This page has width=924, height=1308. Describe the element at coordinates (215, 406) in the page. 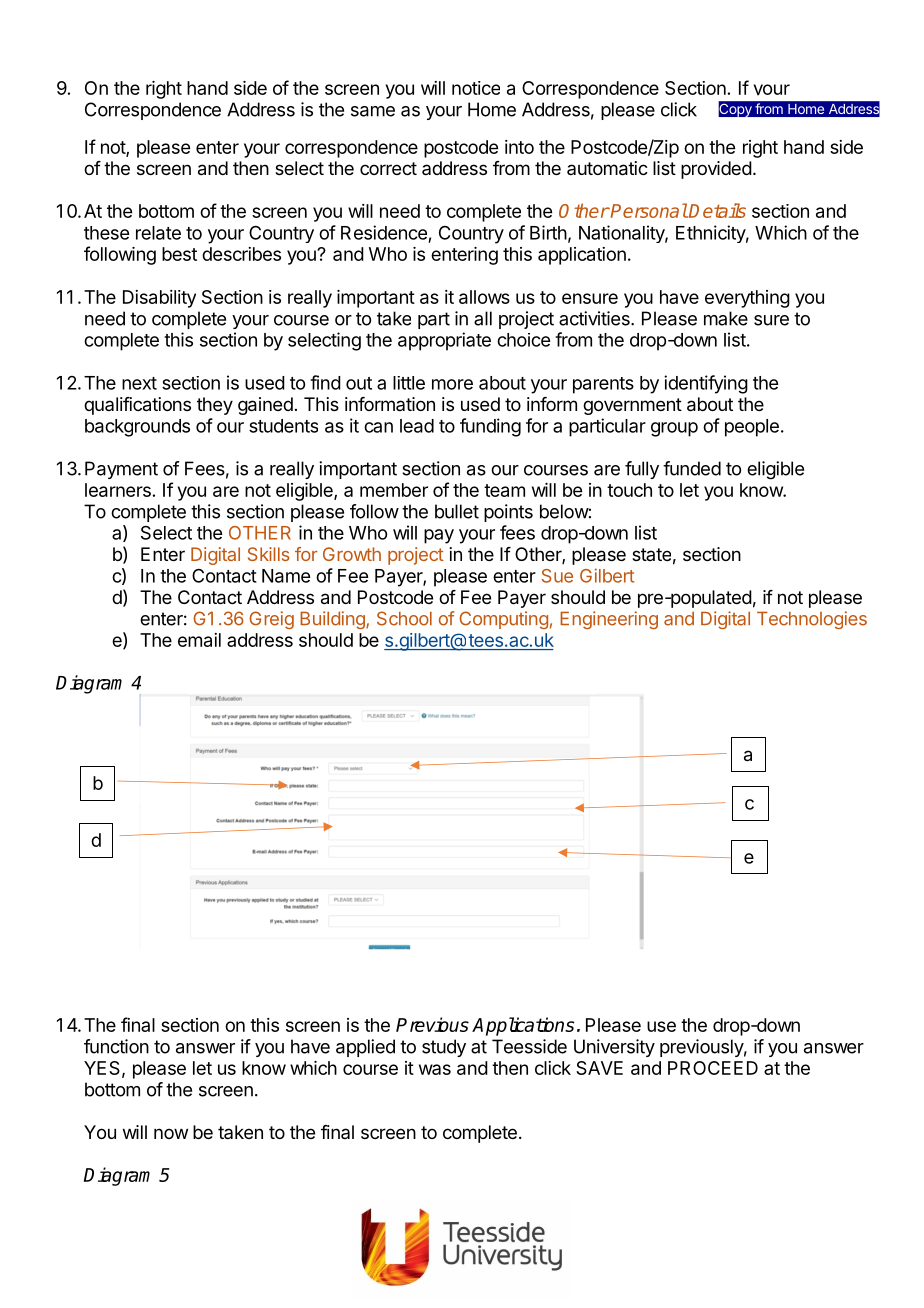

I see `they` at that location.
